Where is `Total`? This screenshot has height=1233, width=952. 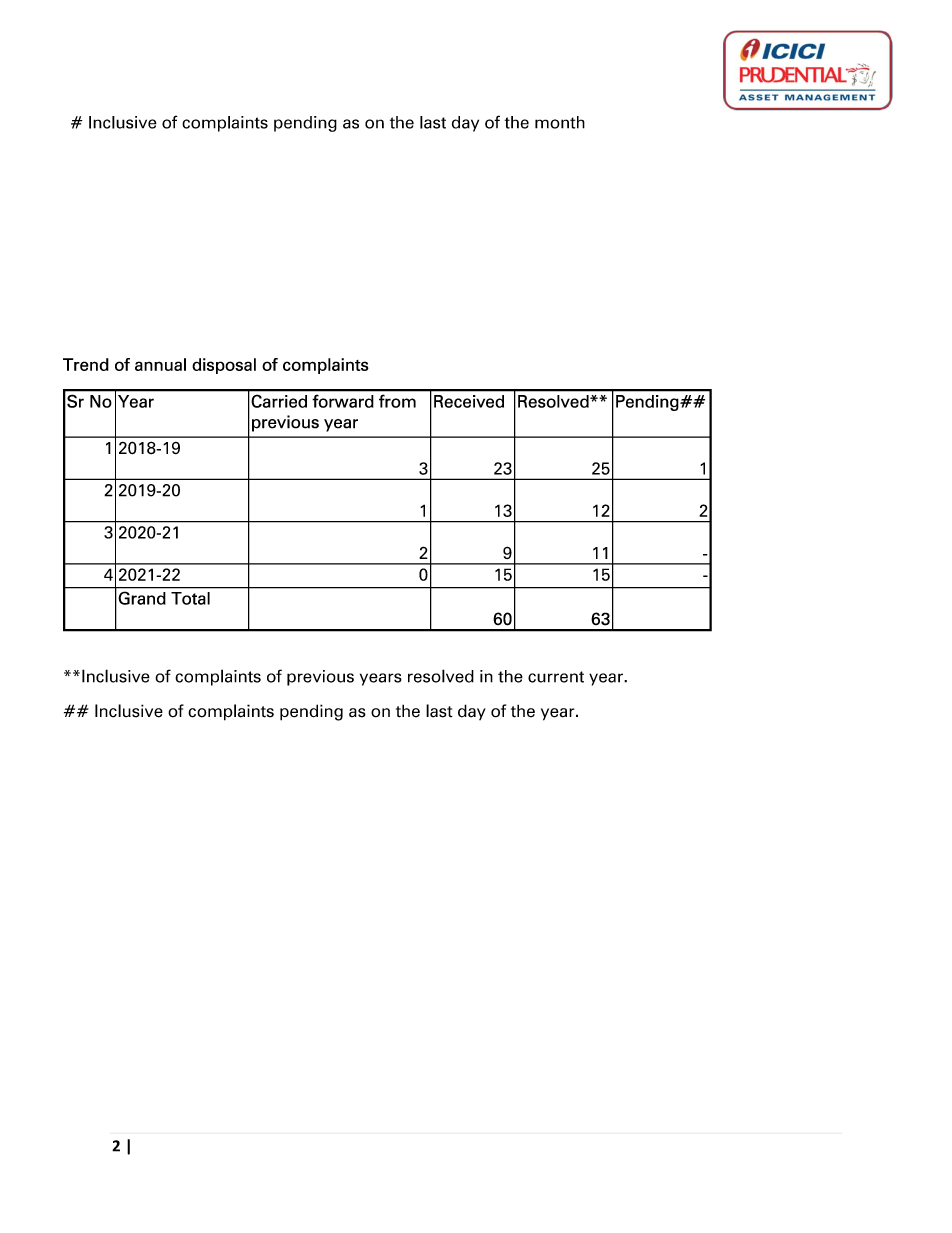
Total is located at coordinates (190, 598).
